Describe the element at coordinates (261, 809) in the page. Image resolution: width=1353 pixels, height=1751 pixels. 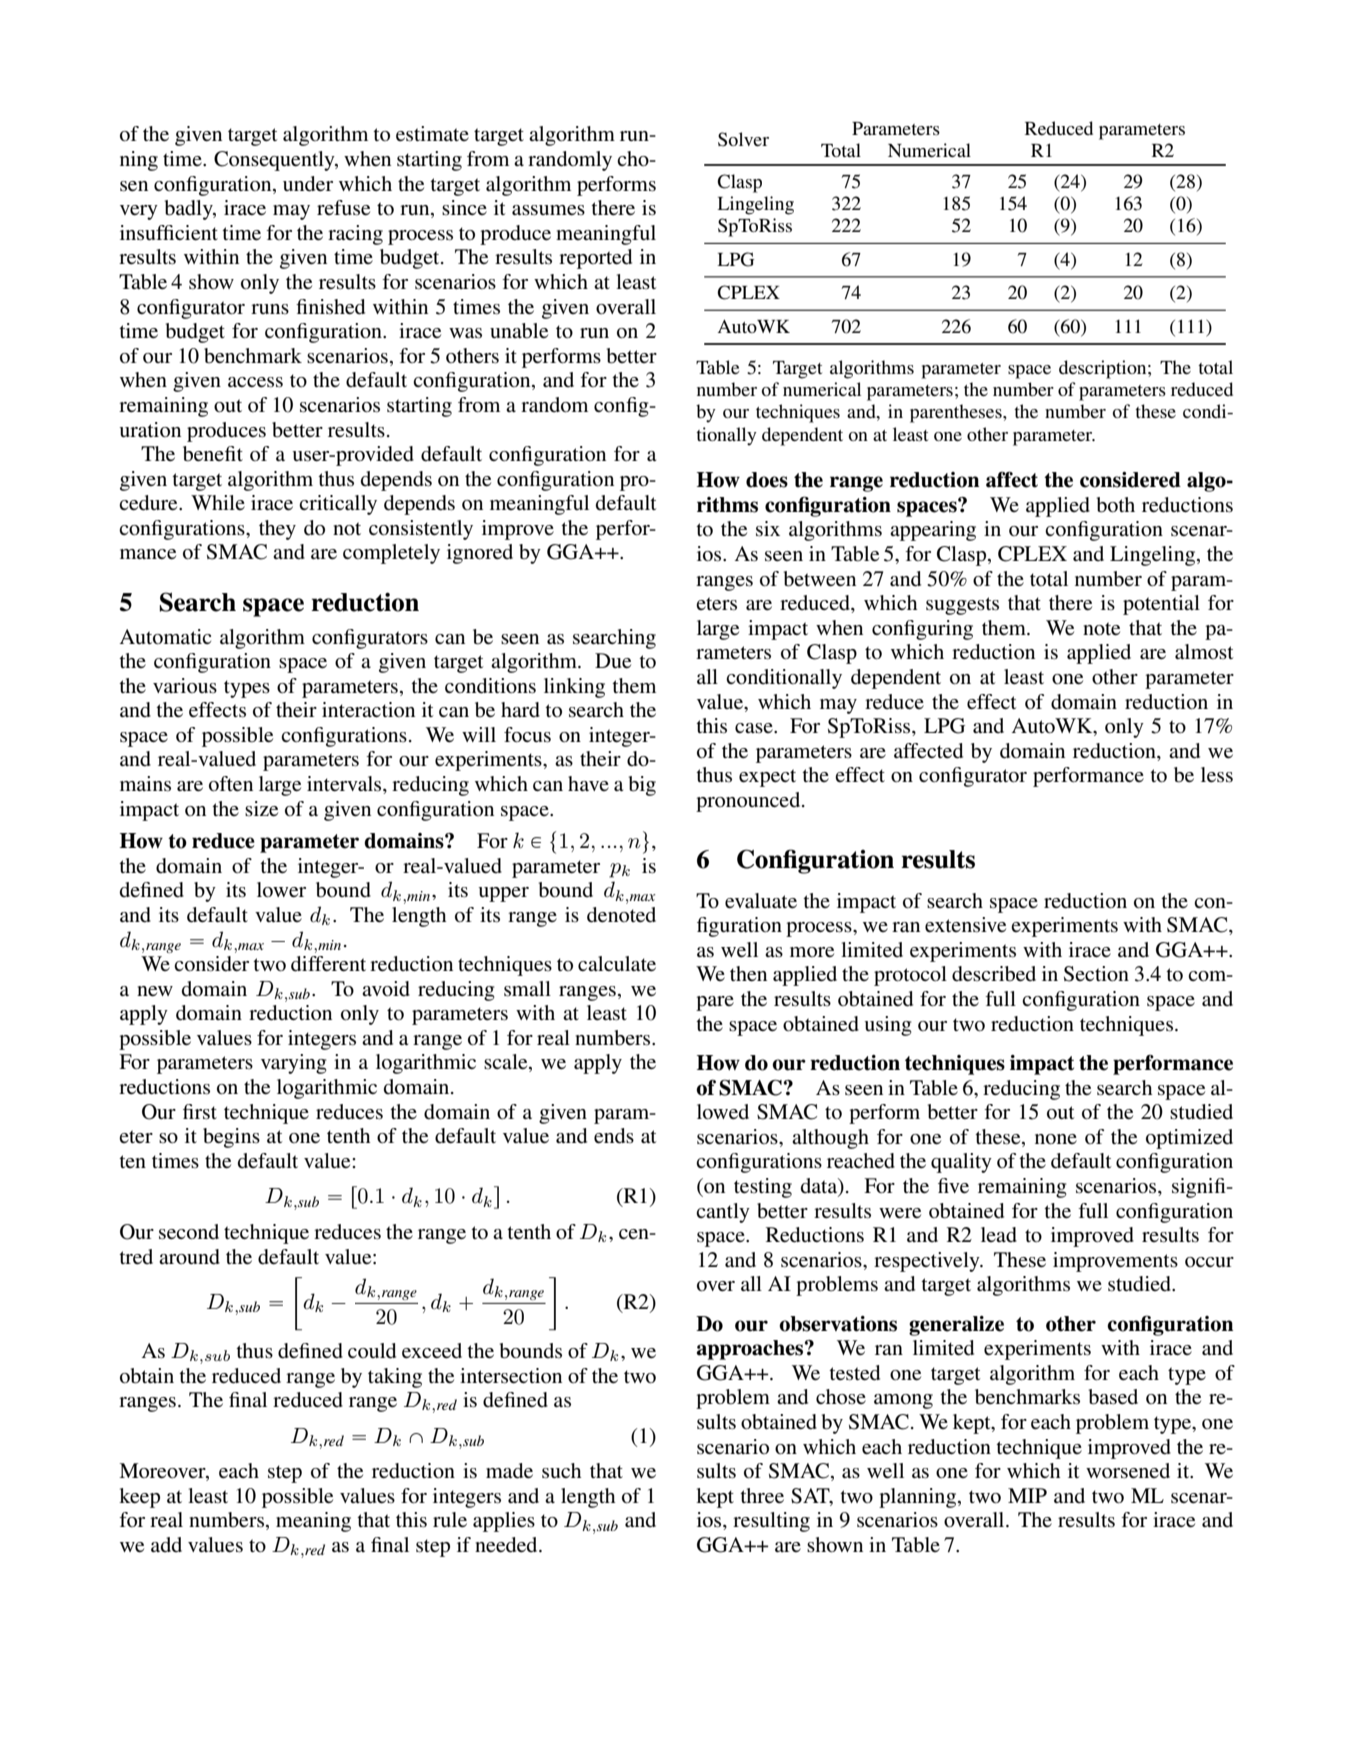
I see `size` at that location.
